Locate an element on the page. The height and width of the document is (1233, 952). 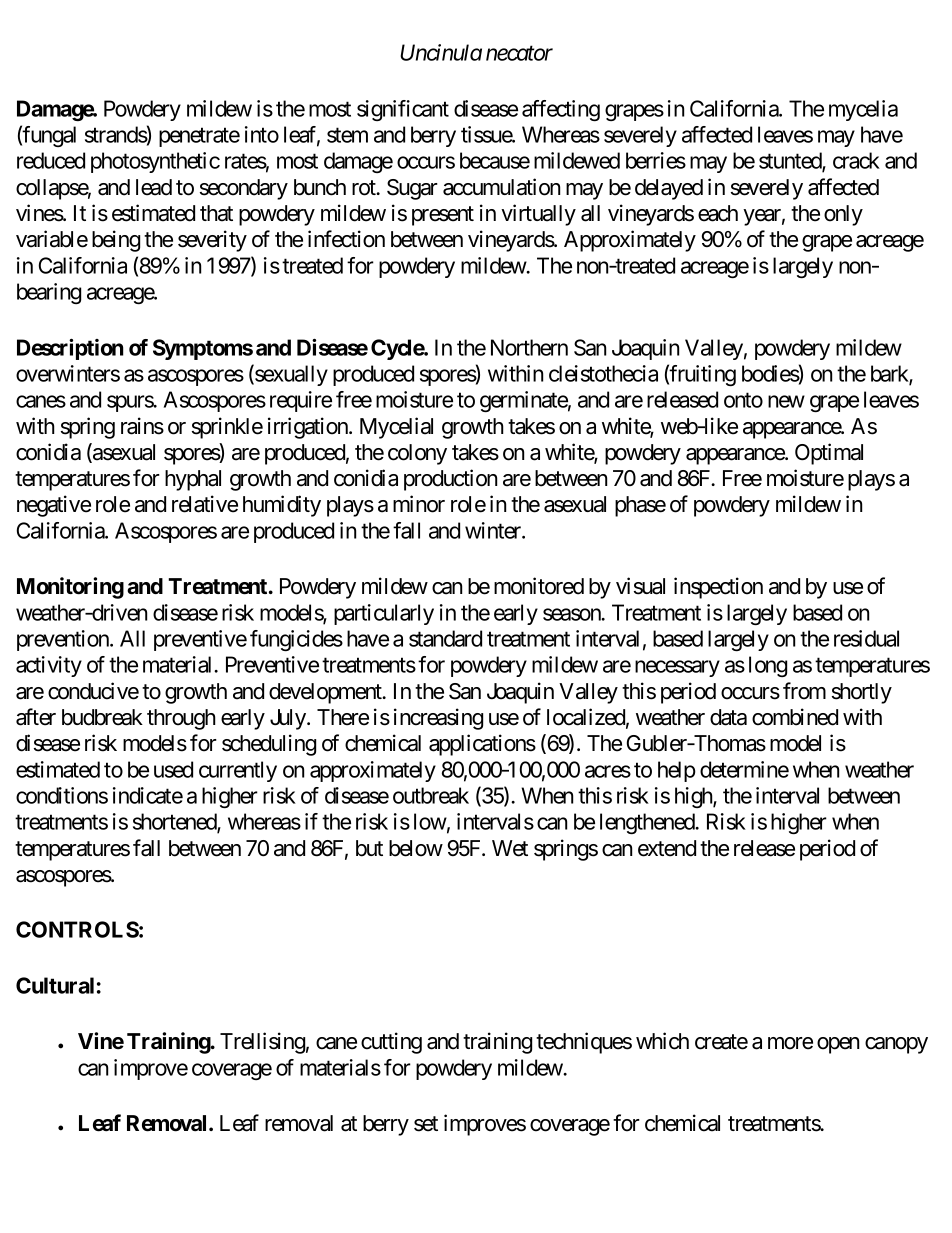
because is located at coordinates (495, 160).
